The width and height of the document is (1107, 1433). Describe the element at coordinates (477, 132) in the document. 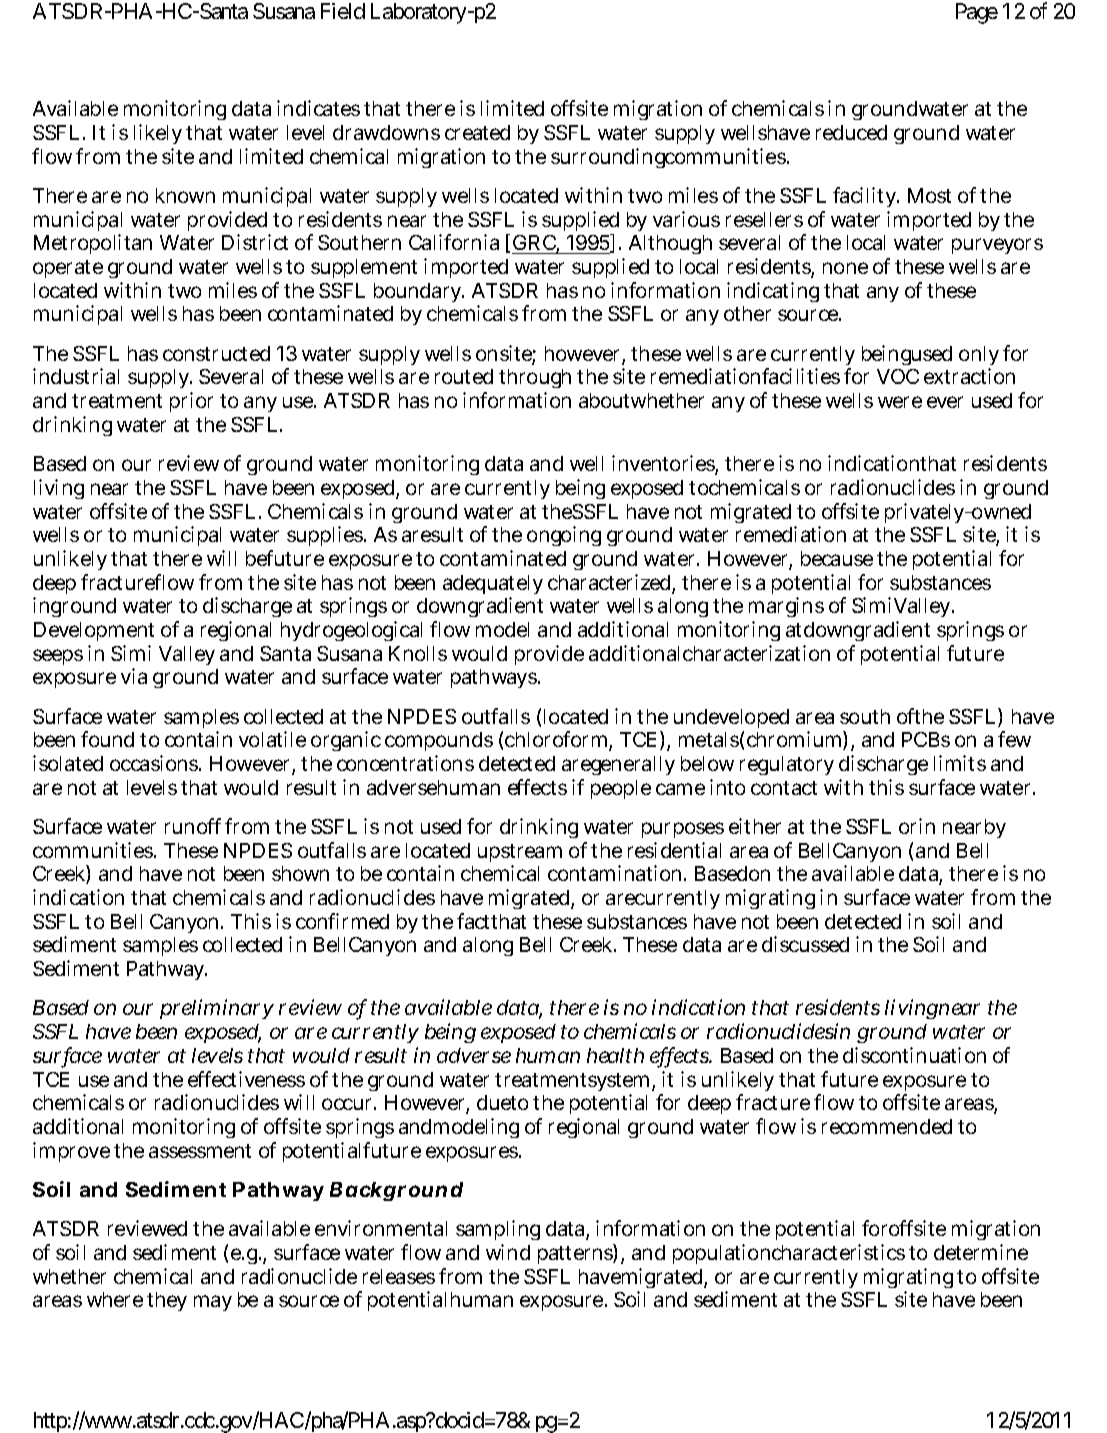

I see `created` at that location.
